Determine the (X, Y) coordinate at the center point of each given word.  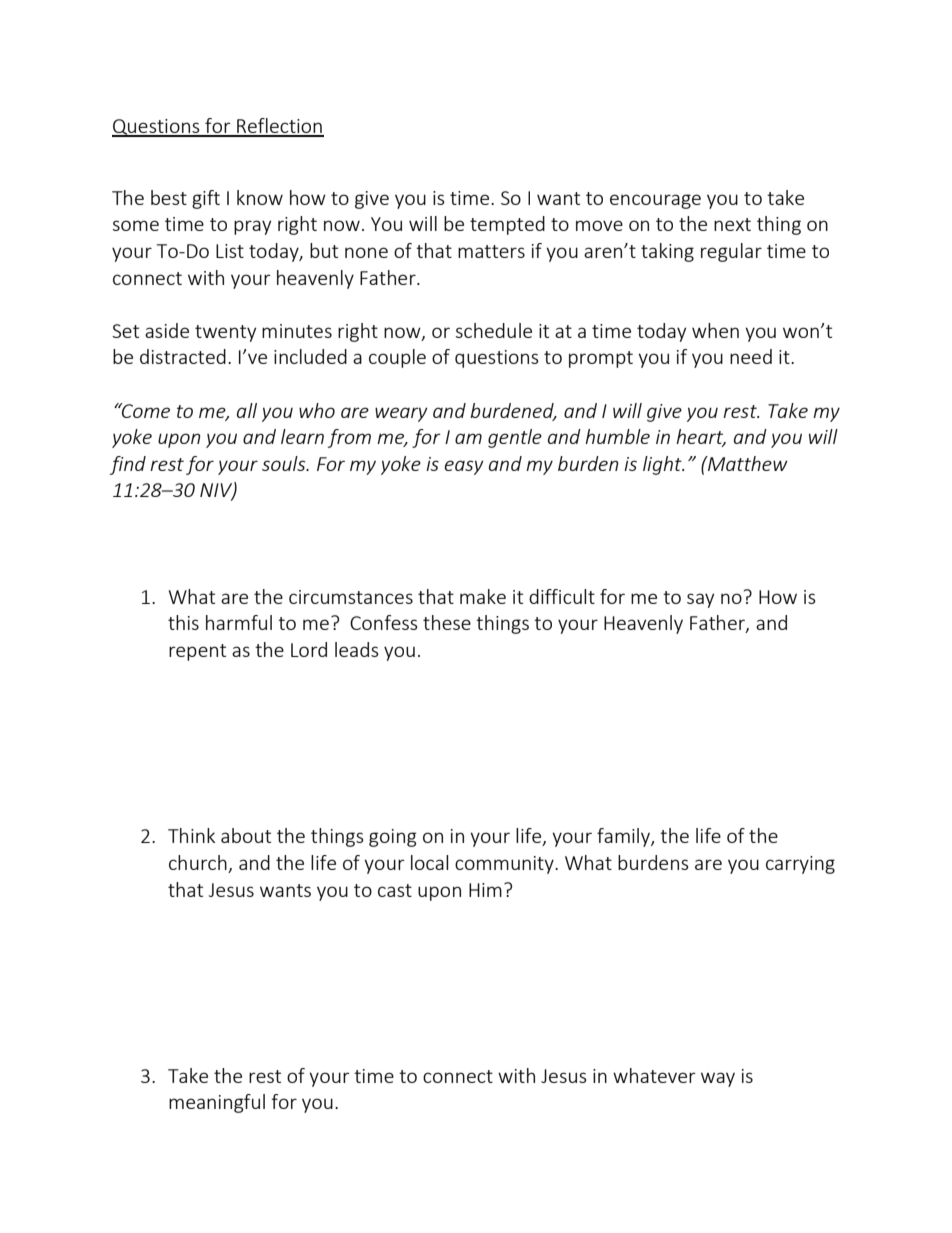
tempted (507, 225)
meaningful (217, 1103)
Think (191, 835)
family (624, 837)
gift (206, 199)
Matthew (747, 463)
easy (464, 467)
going (392, 838)
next (732, 224)
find (128, 465)
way (718, 1079)
